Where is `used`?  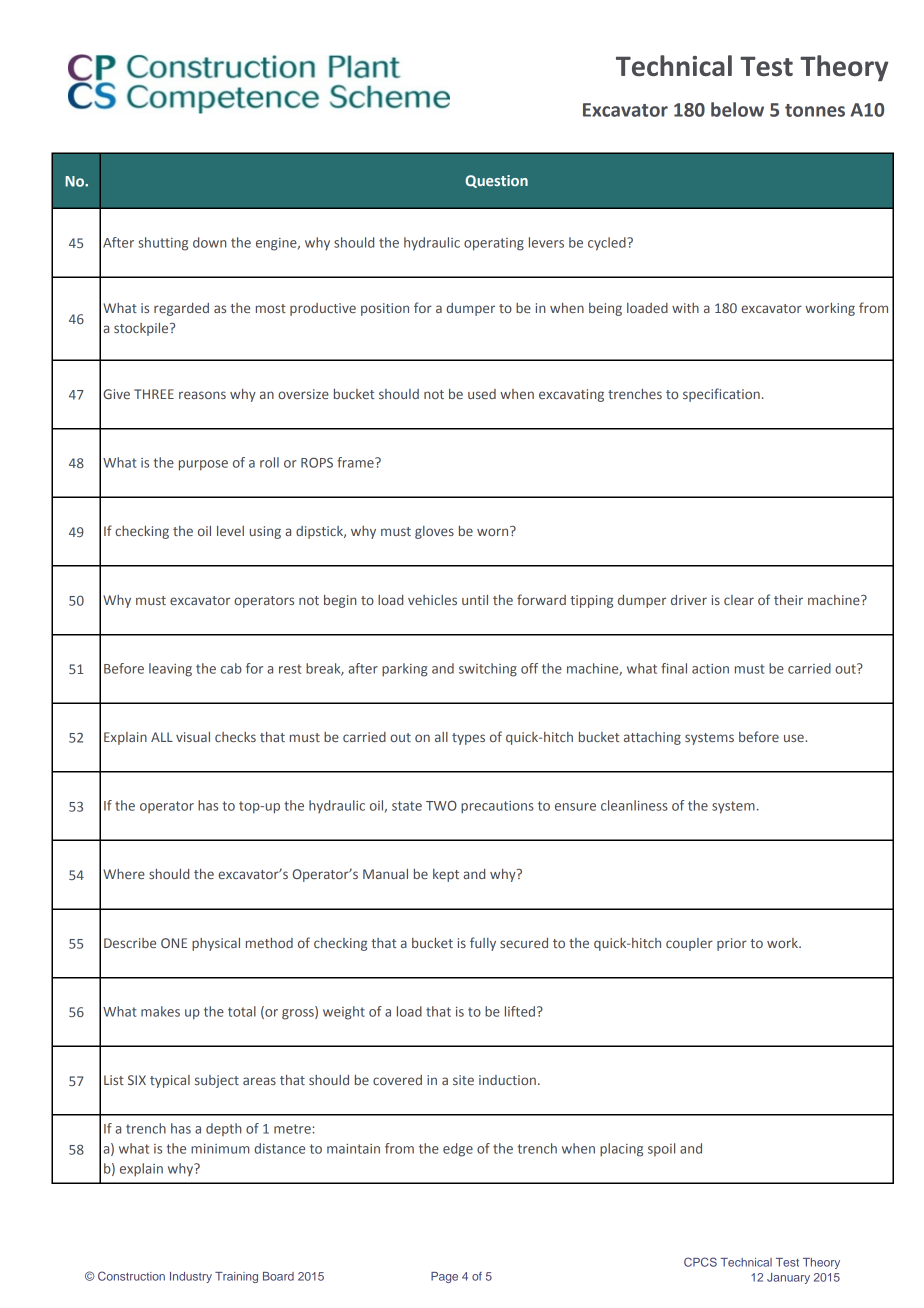 used is located at coordinates (482, 394).
